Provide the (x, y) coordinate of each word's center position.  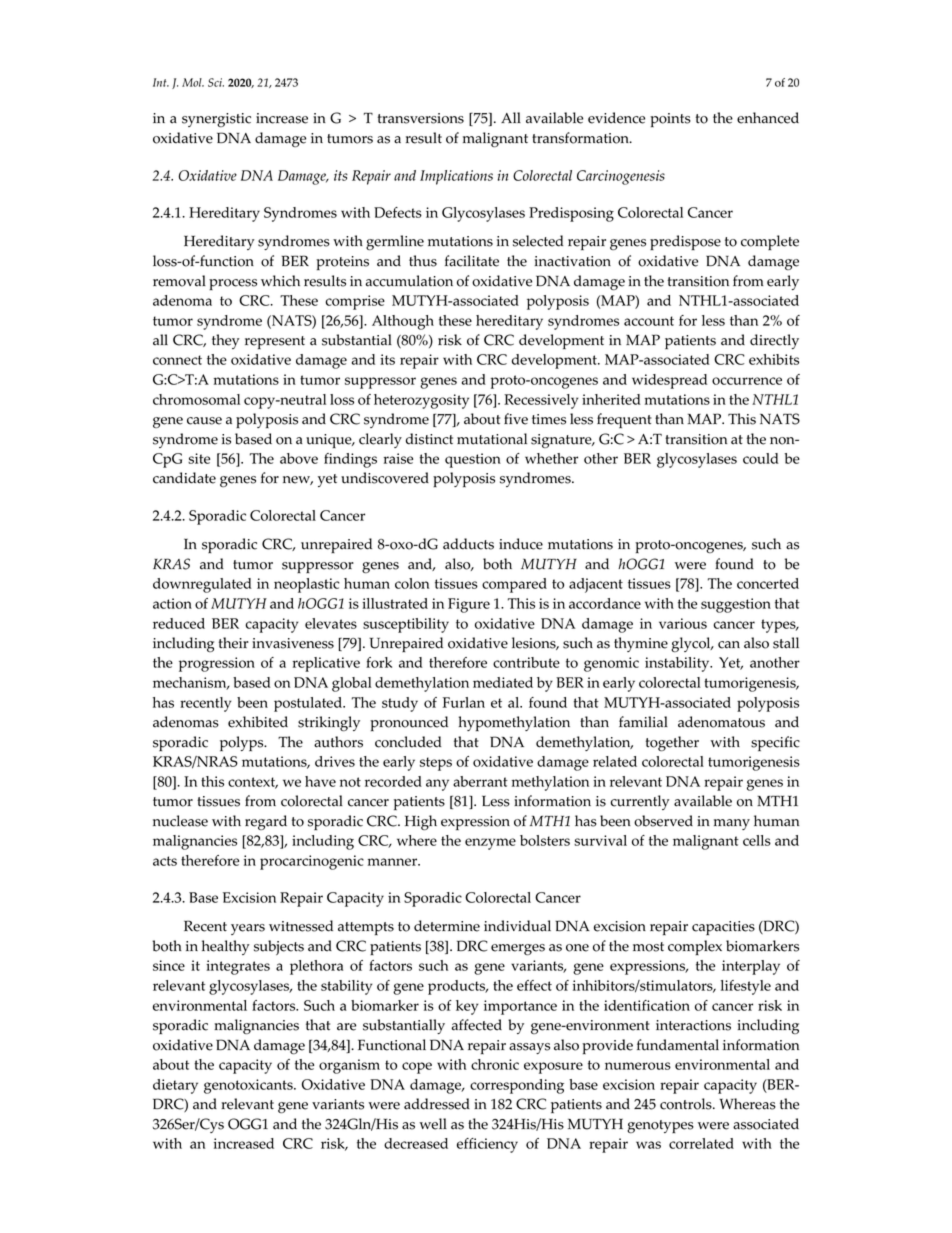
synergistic (216, 120)
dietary (175, 1086)
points (670, 120)
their (234, 643)
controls (687, 1104)
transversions (421, 118)
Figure (469, 605)
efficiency (487, 1145)
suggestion (736, 605)
